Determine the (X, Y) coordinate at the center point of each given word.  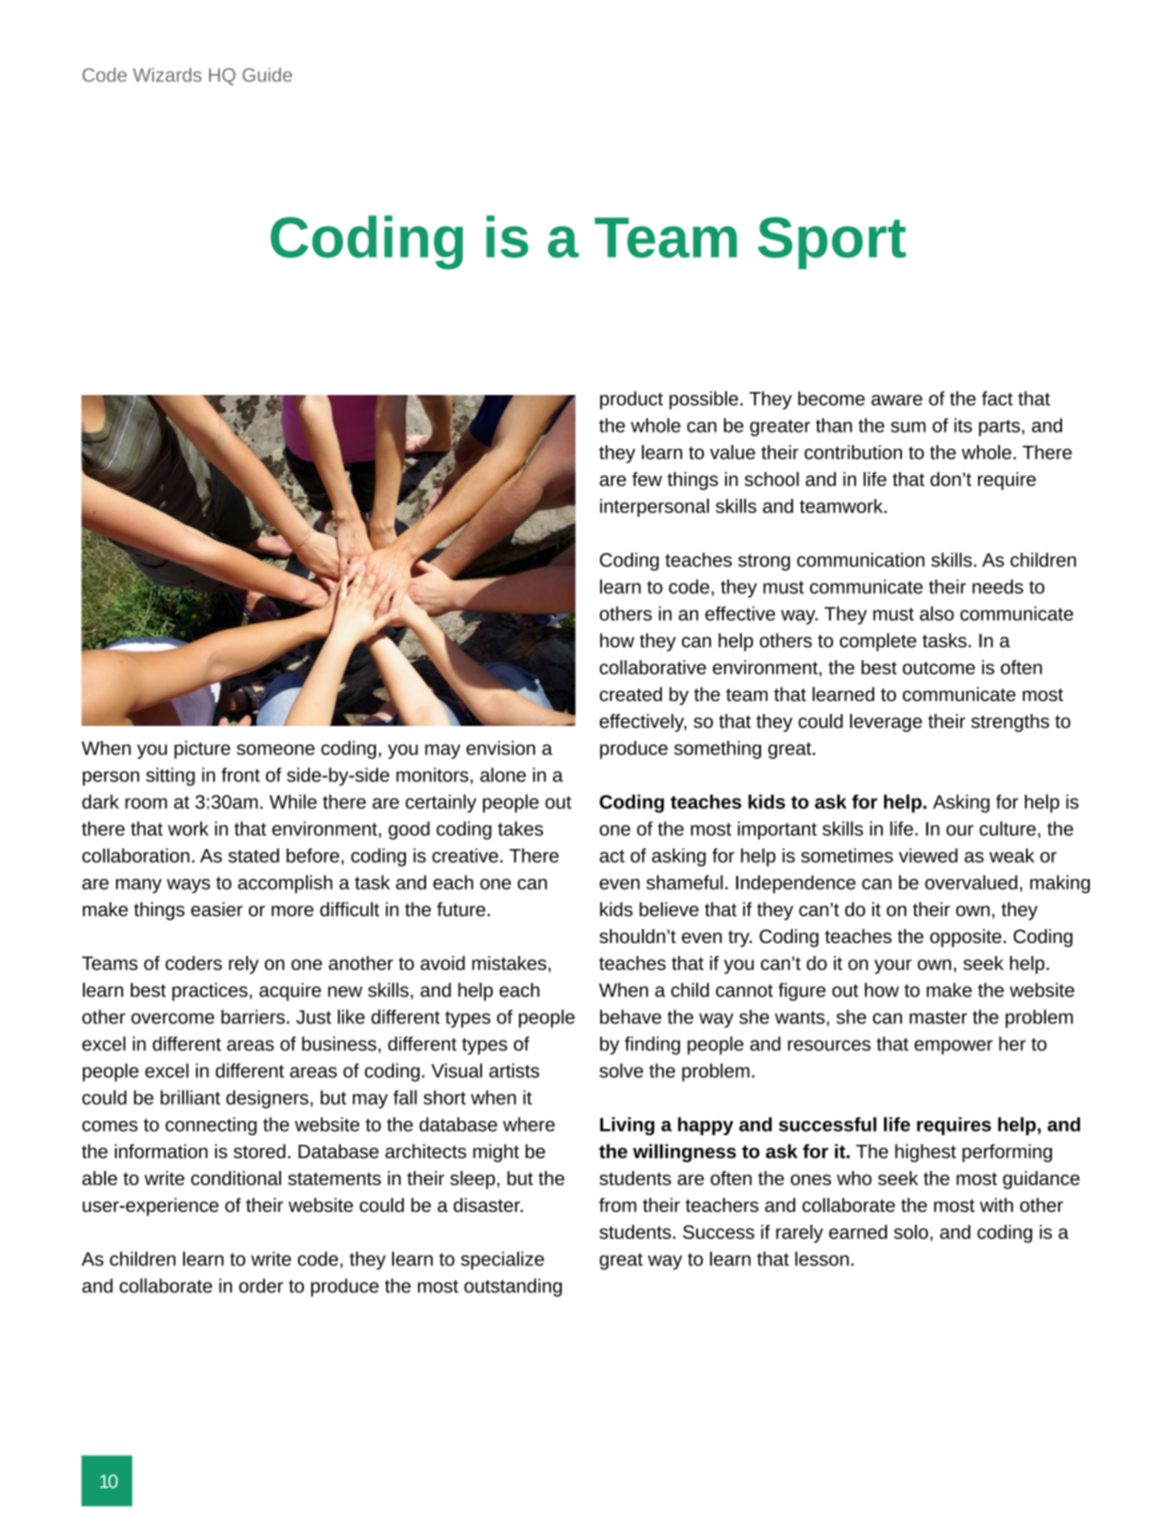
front (240, 774)
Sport (832, 243)
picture (202, 750)
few (647, 479)
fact (997, 398)
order (261, 1285)
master (938, 1017)
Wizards (167, 75)
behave (630, 1016)
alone (503, 774)
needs (997, 586)
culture (1007, 828)
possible (703, 400)
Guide (267, 75)
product (631, 400)
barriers (253, 1016)
